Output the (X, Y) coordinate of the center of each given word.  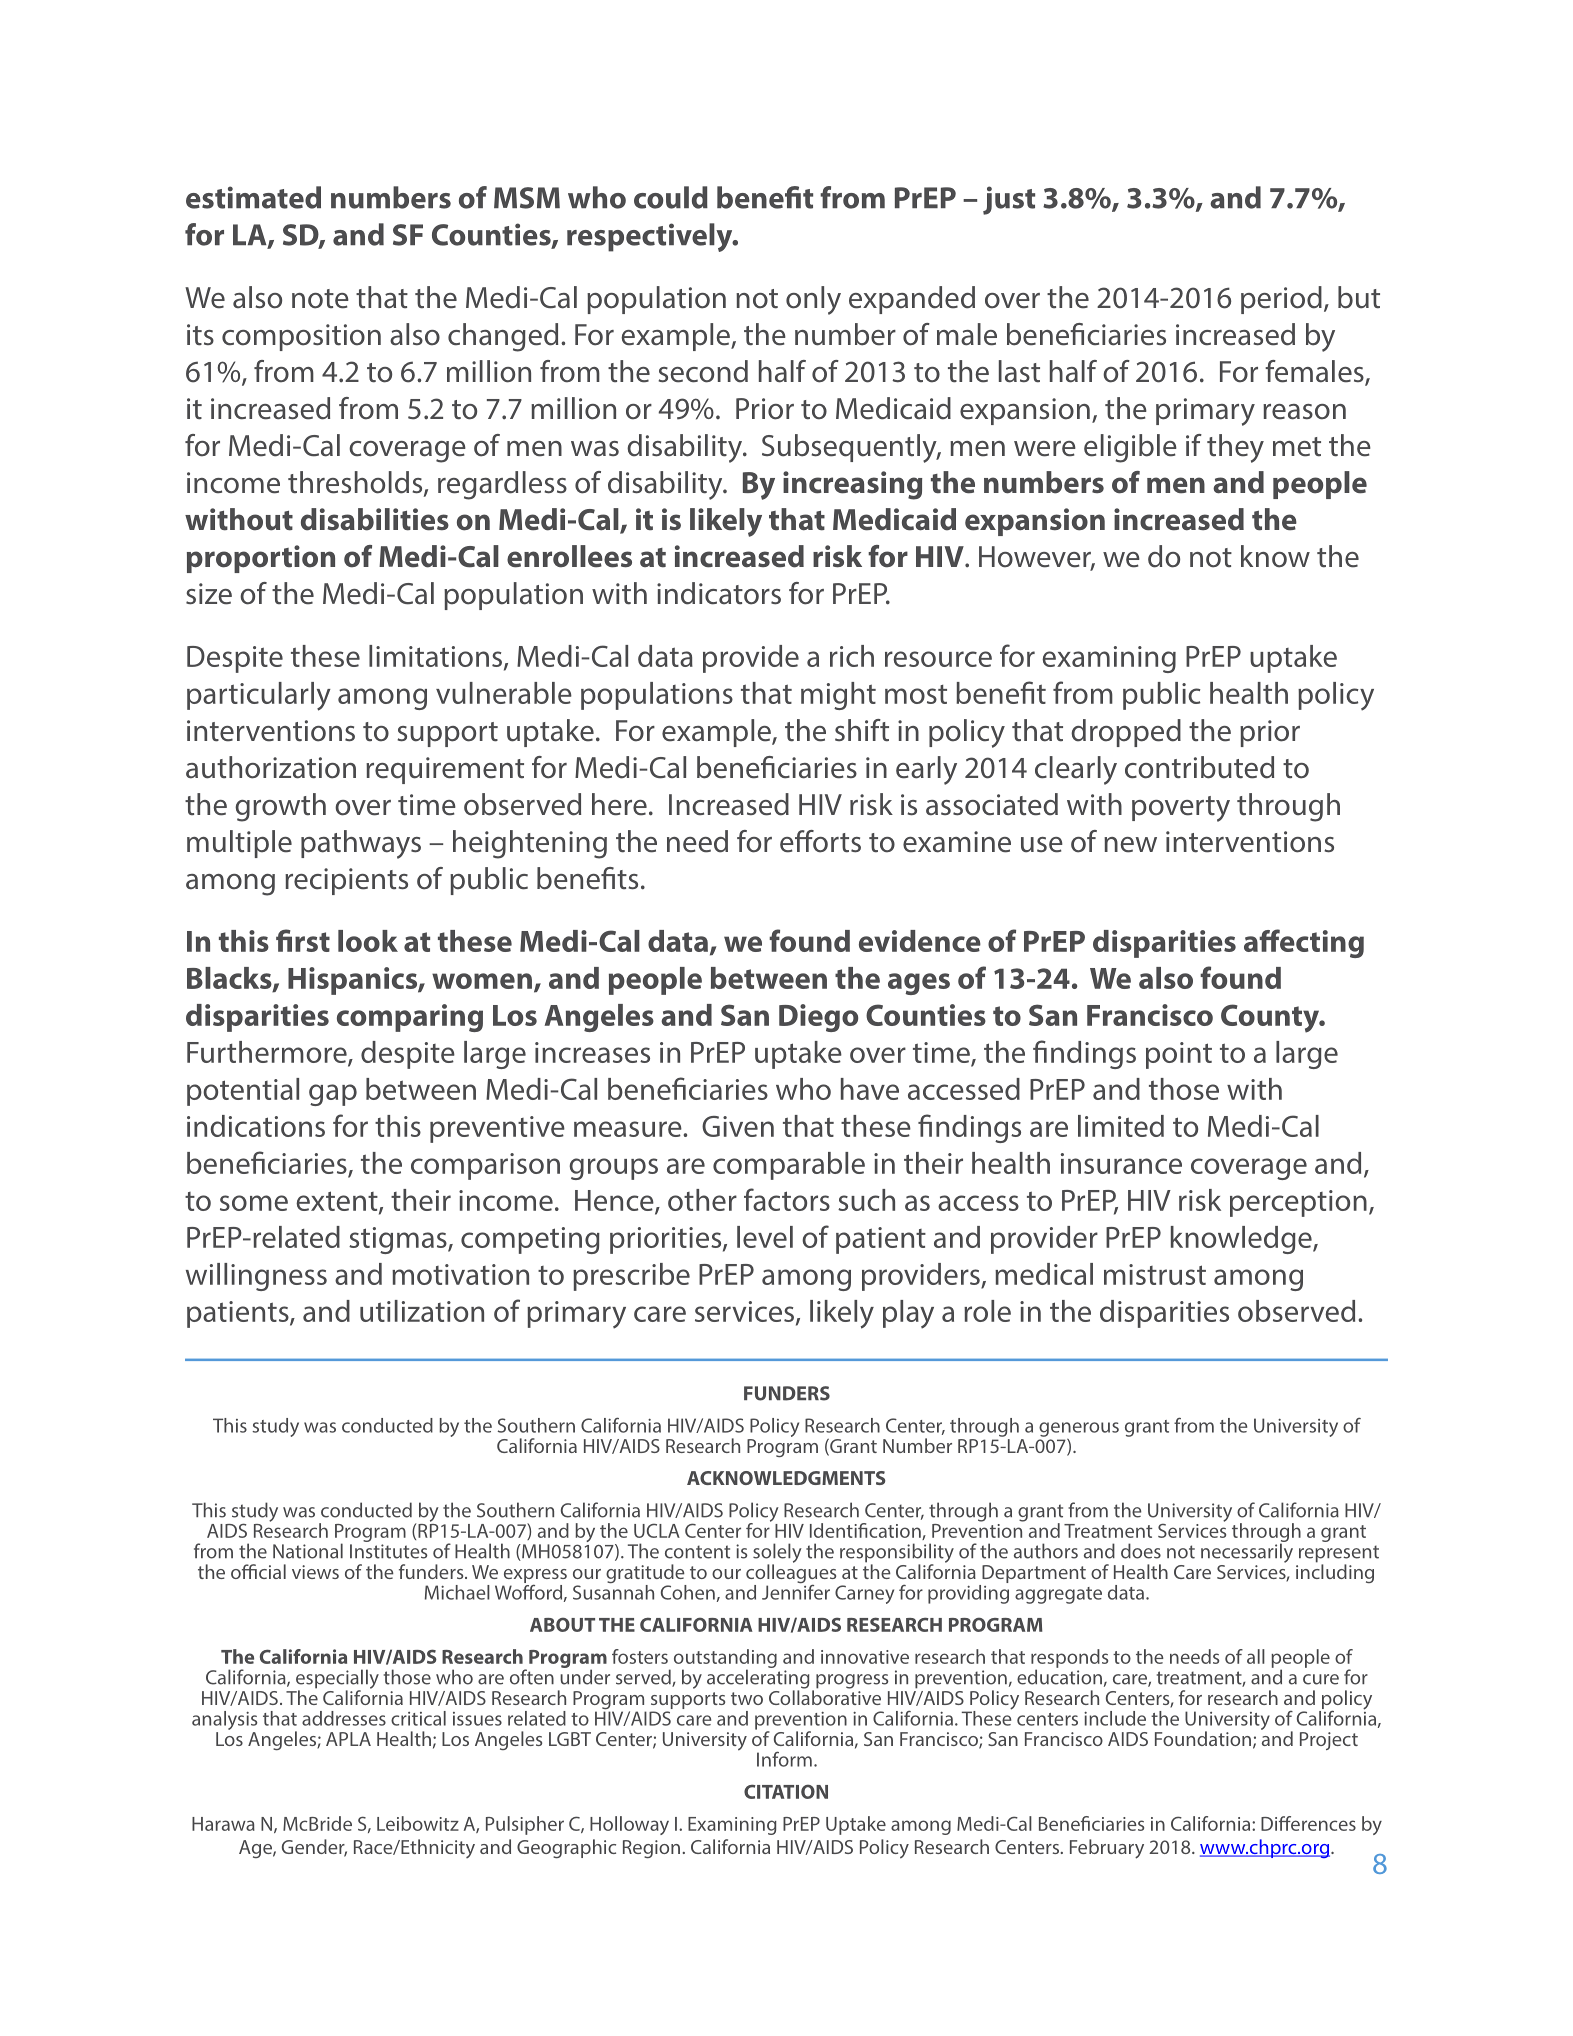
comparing (410, 1018)
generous (1079, 1429)
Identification (866, 1531)
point (1179, 1055)
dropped (1126, 733)
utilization (422, 1311)
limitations (435, 656)
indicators (719, 593)
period (1281, 300)
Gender (314, 1848)
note (320, 299)
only (813, 300)
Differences (1308, 1823)
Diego (818, 1018)
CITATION (786, 1791)
